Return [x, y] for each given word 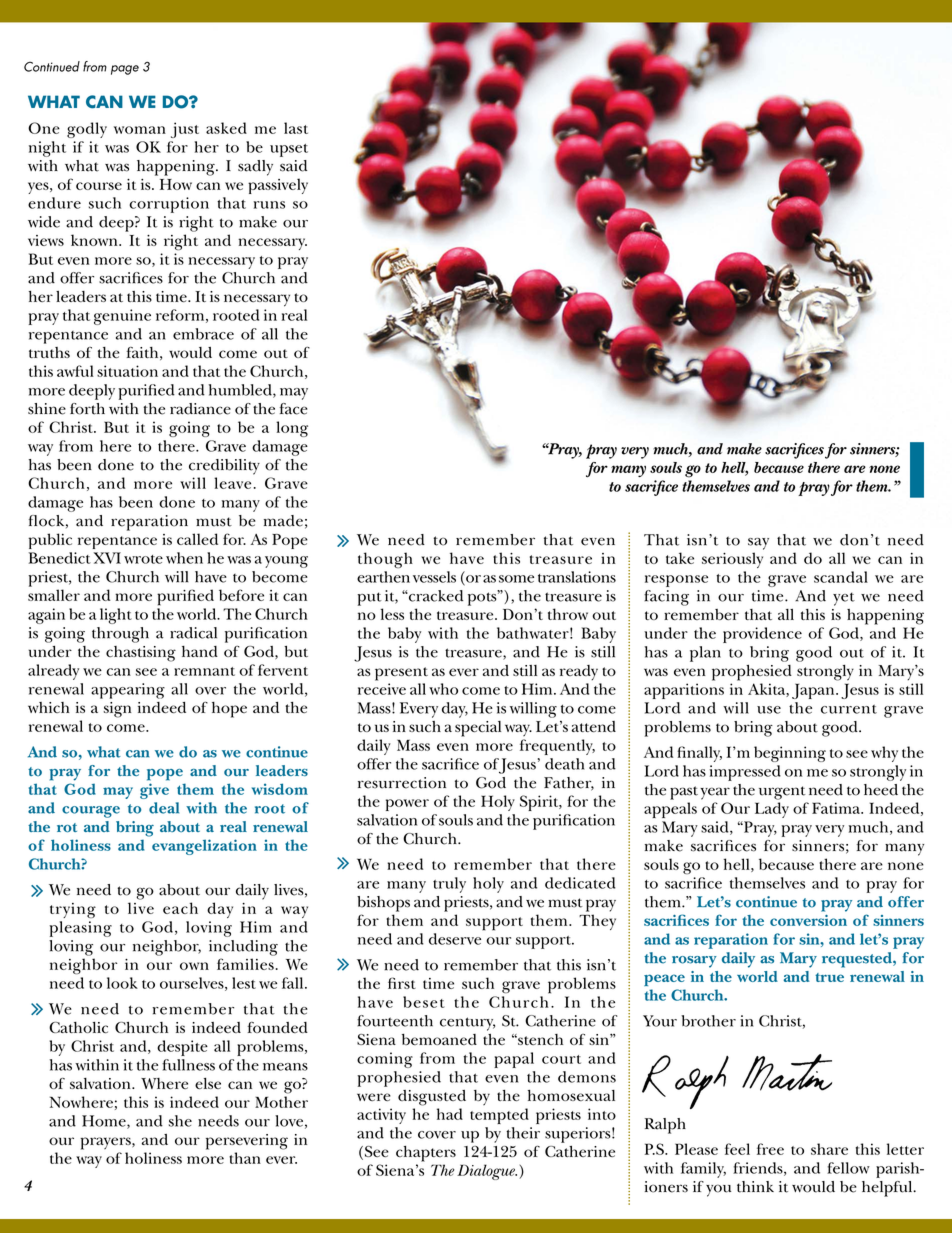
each [180, 908]
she [180, 1121]
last [296, 128]
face [294, 409]
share [829, 1149]
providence [762, 635]
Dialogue [487, 1172]
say [758, 544]
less [392, 614]
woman [140, 130]
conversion [808, 920]
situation [127, 371]
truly [449, 885]
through [120, 635]
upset [289, 150]
